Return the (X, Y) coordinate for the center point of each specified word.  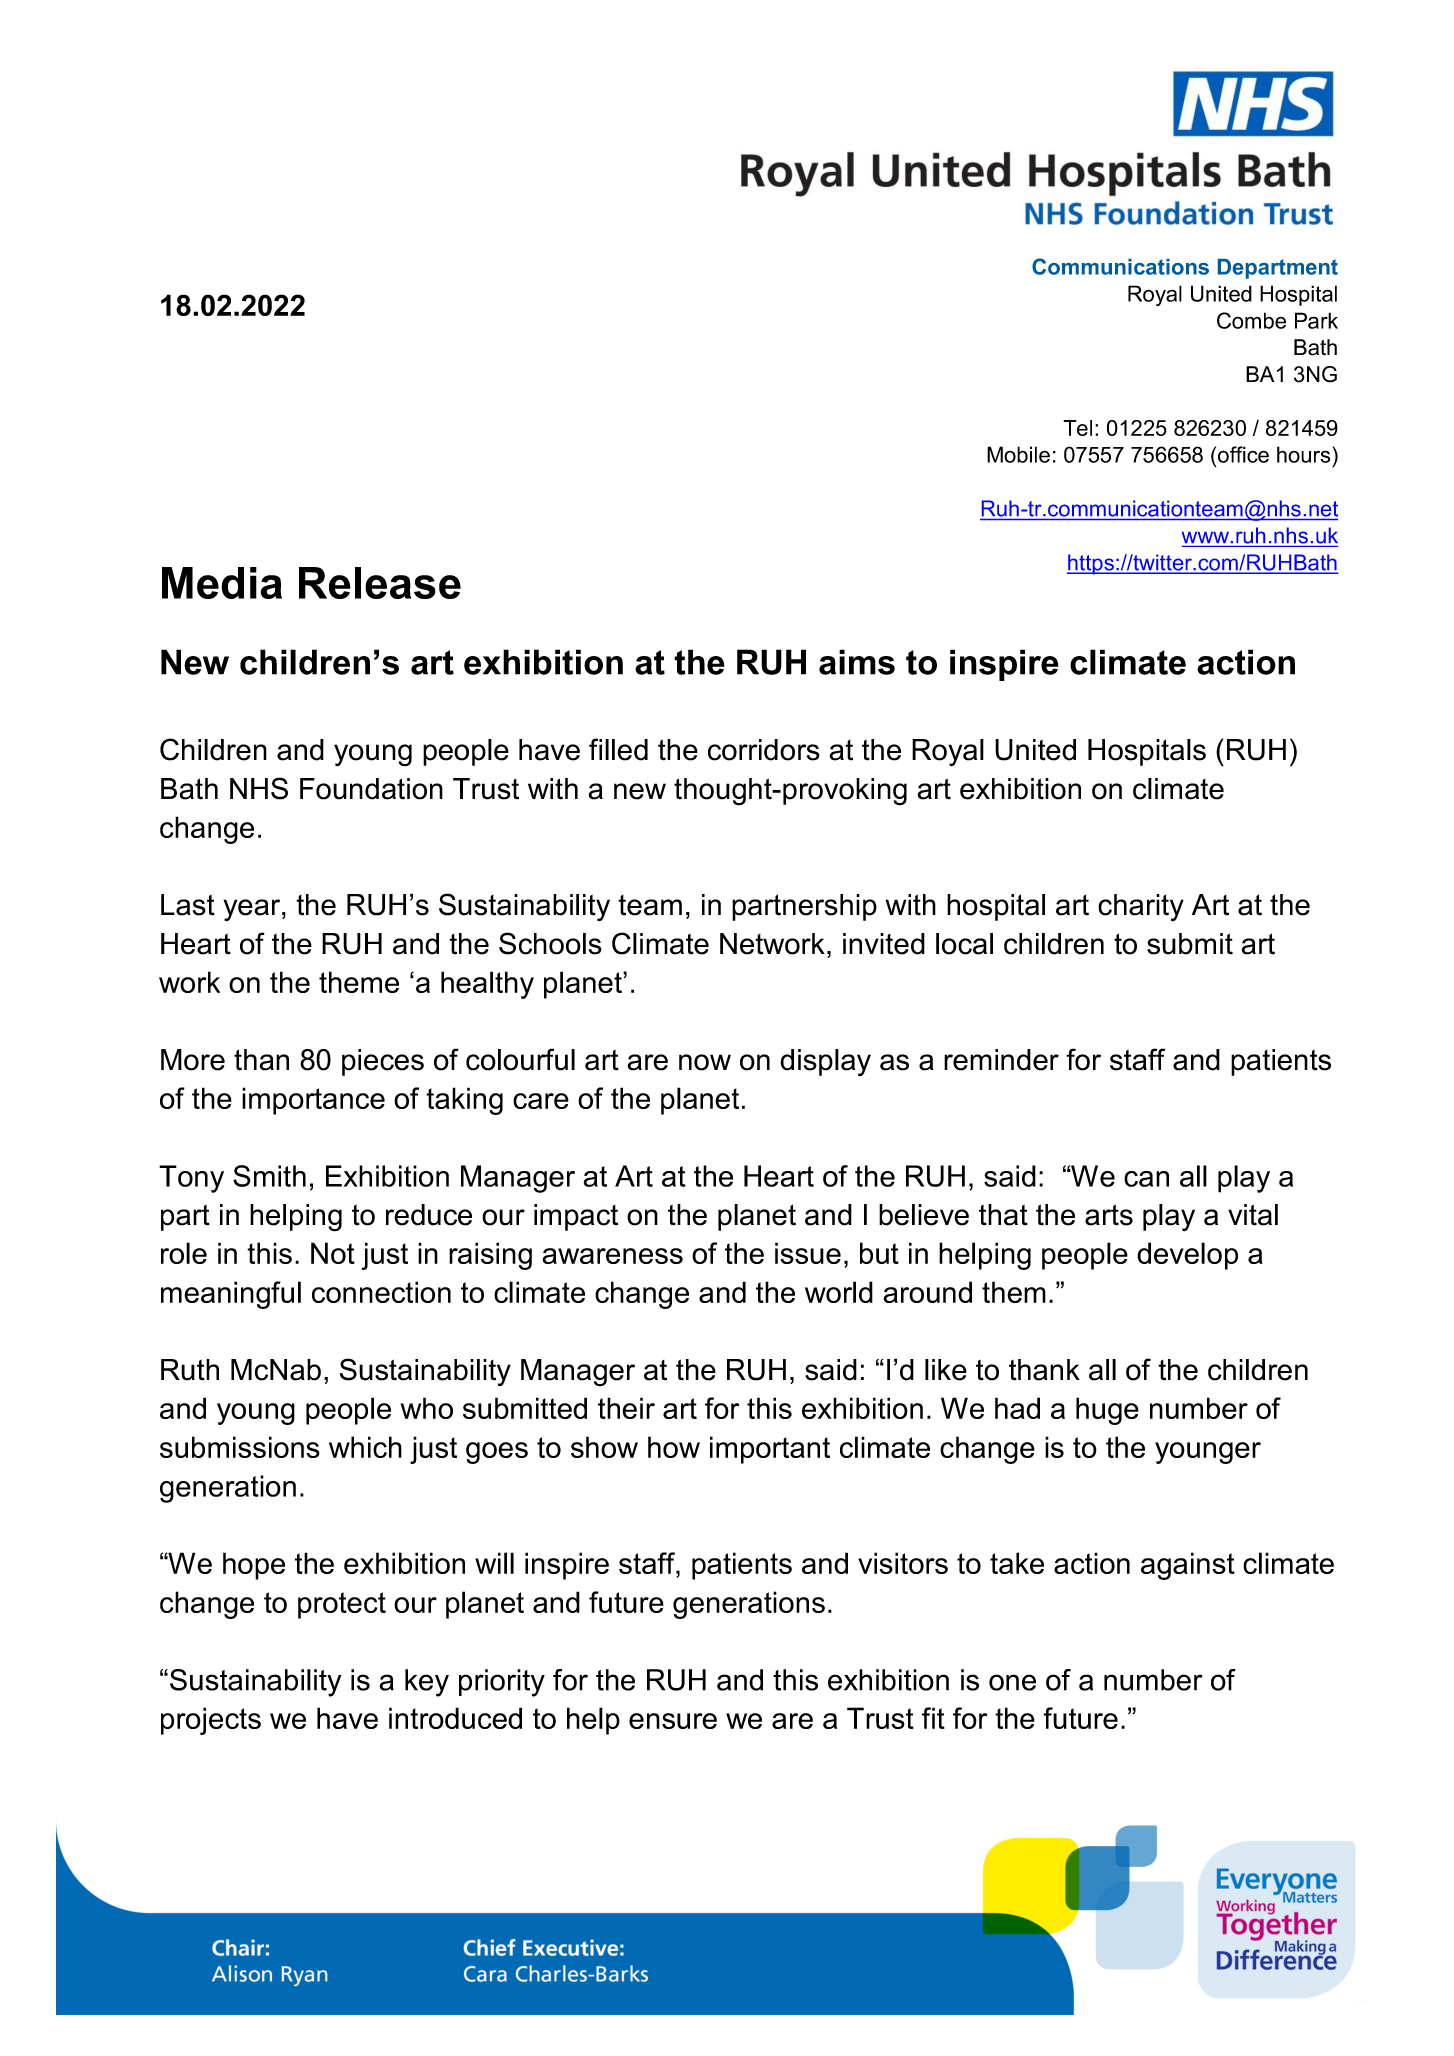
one (1012, 1682)
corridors (764, 750)
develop (1187, 1256)
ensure (673, 1721)
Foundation (371, 789)
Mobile (1018, 454)
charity (1141, 907)
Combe (1251, 320)
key (427, 1683)
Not (333, 1253)
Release (380, 583)
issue (808, 1253)
